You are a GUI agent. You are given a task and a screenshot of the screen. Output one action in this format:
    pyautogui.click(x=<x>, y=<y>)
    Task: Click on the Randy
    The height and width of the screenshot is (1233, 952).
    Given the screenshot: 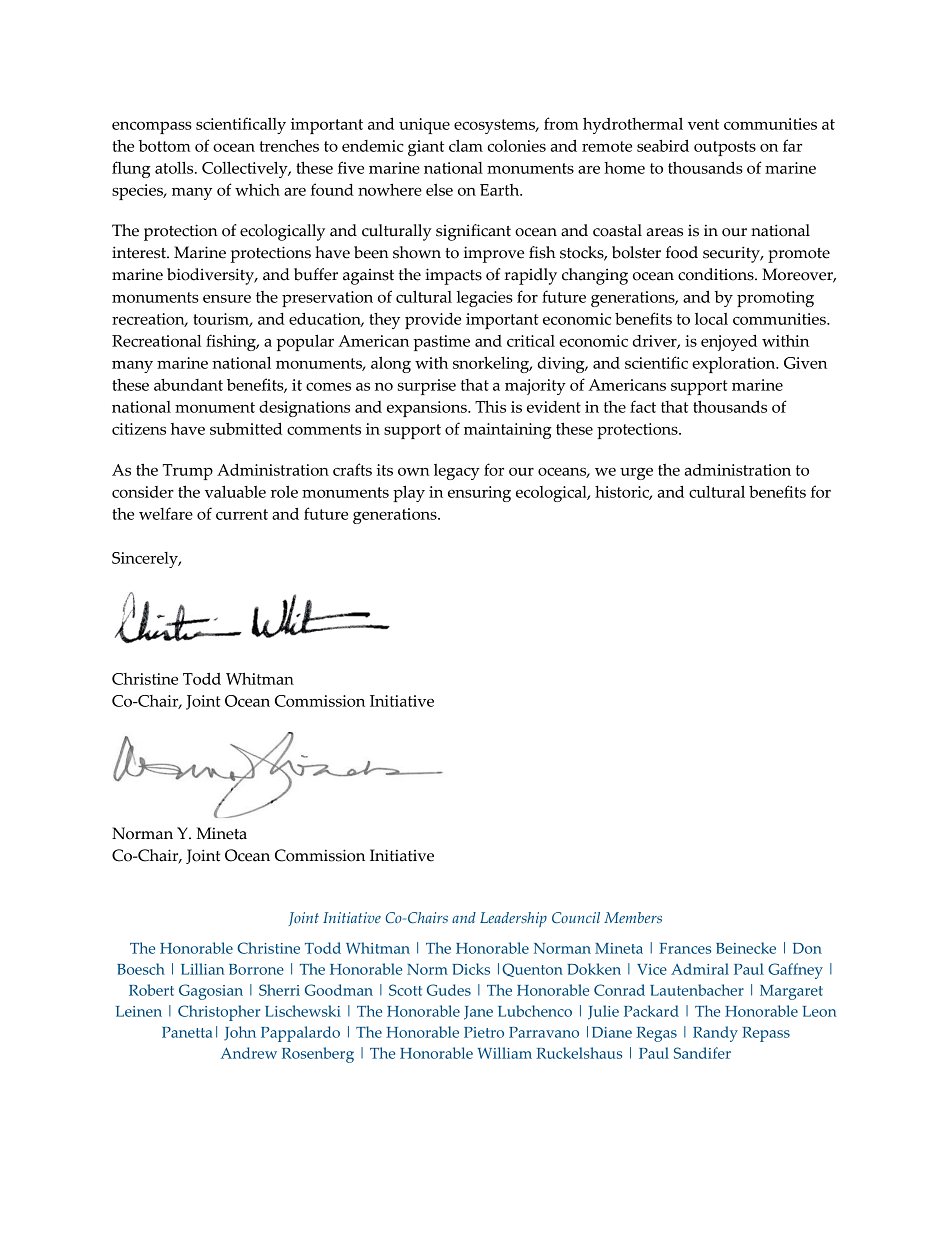 What is the action you would take?
    pyautogui.click(x=715, y=1034)
